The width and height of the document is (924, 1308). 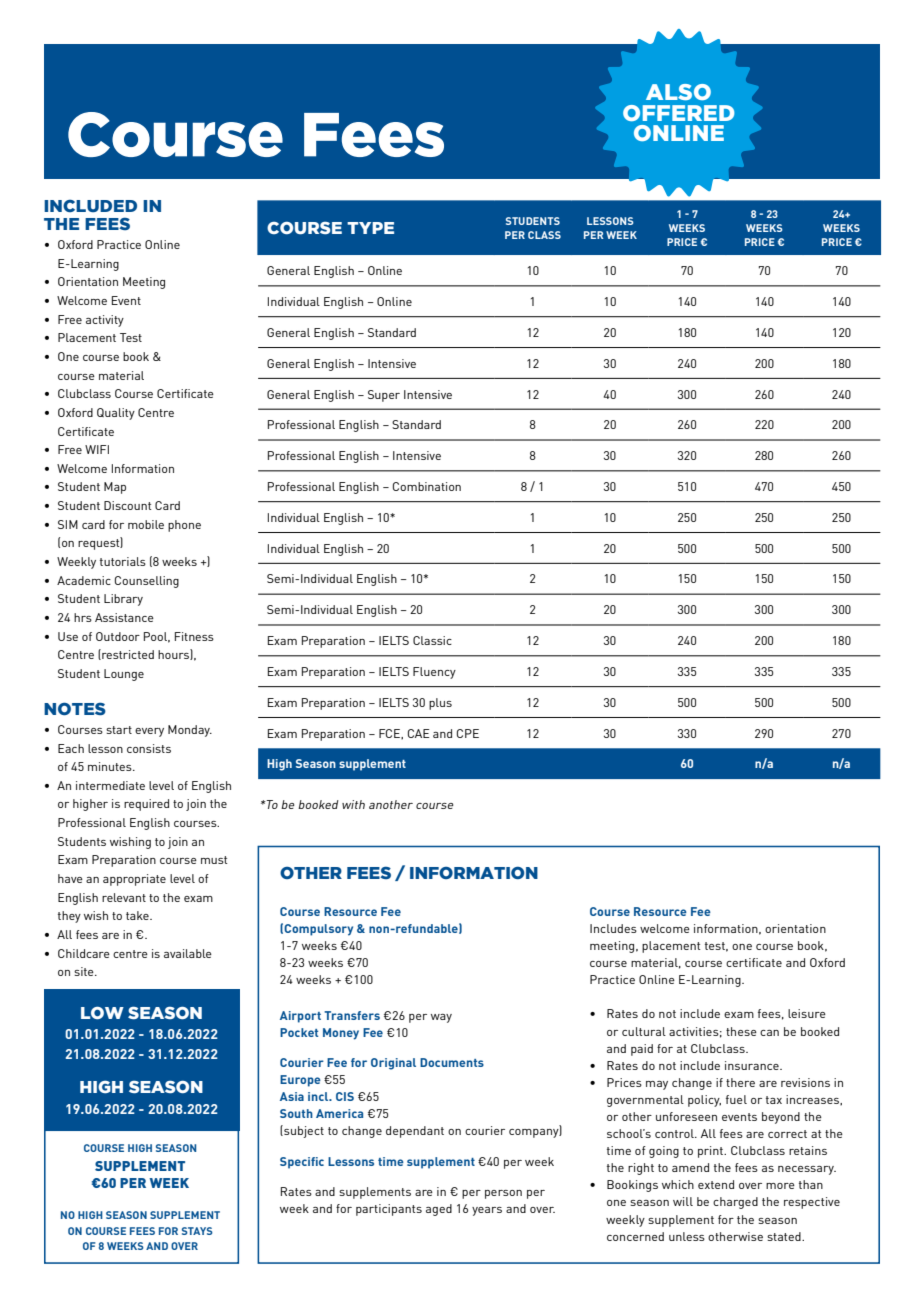 I want to click on charged, so click(x=735, y=1203).
